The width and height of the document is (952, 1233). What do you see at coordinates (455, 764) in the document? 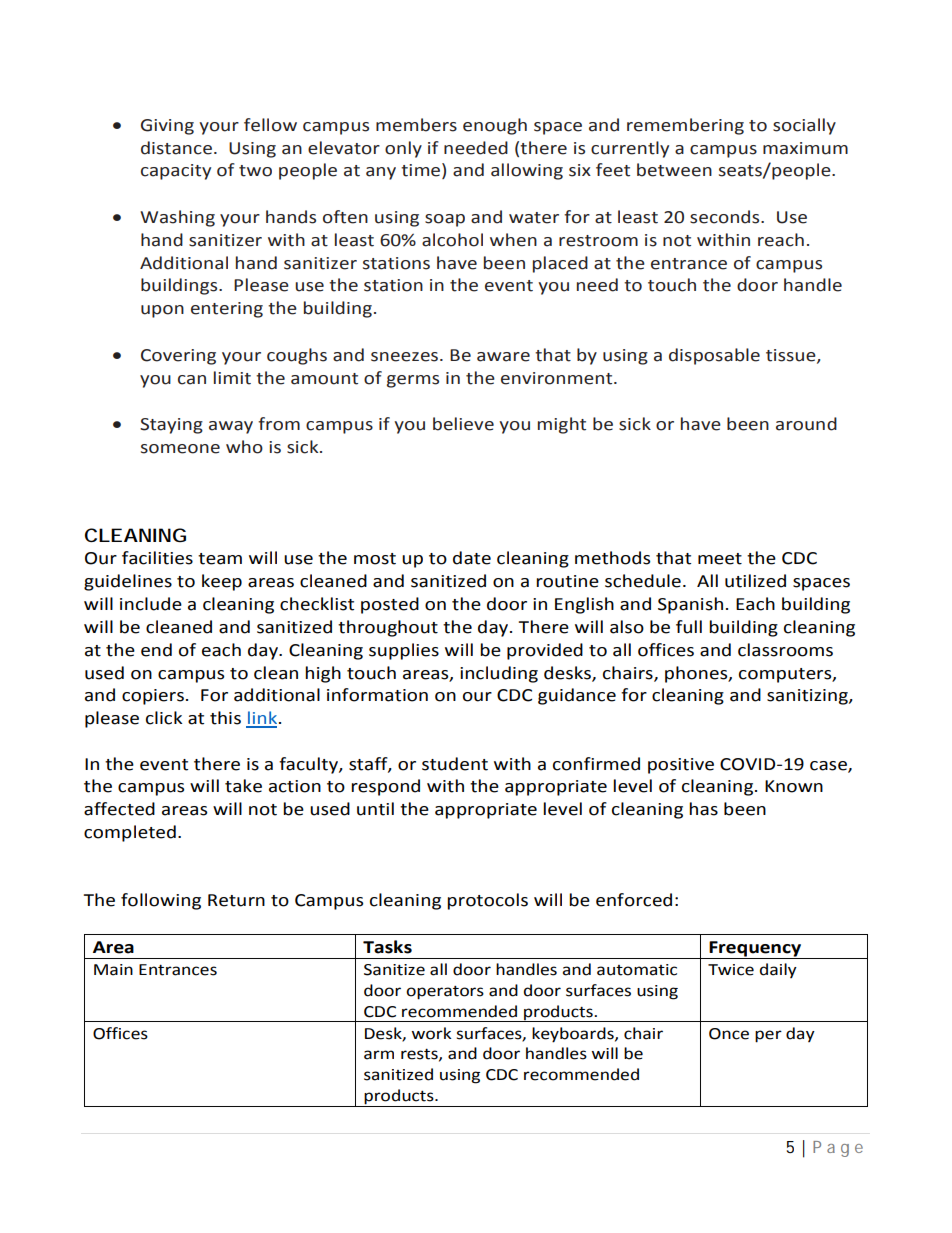
I see `student` at bounding box center [455, 764].
